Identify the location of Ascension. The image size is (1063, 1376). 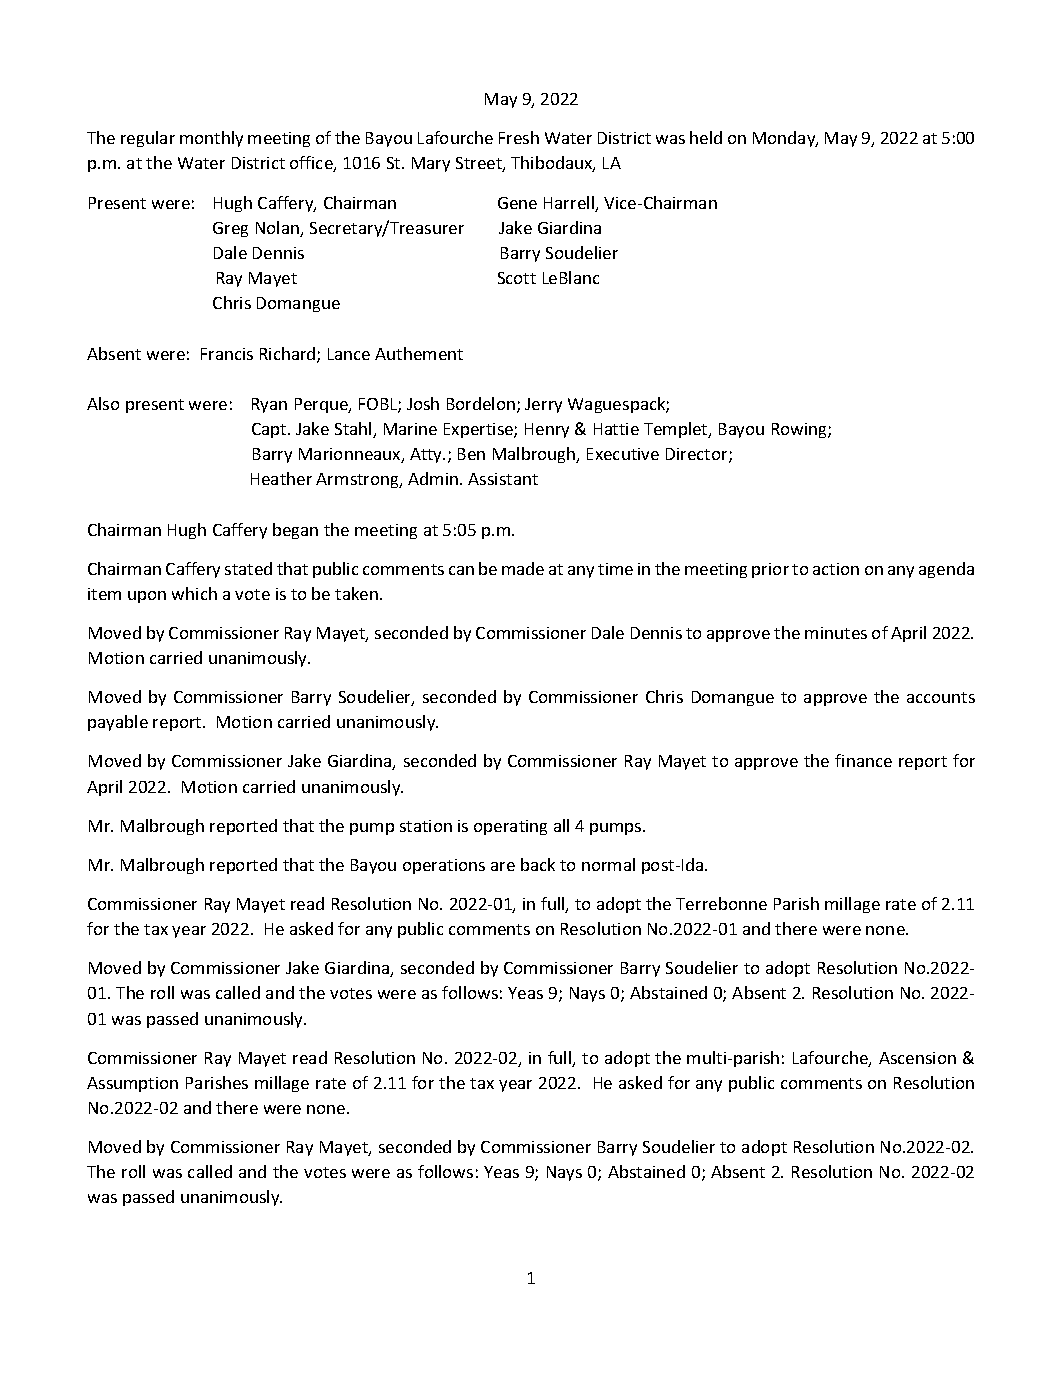
(917, 1058).
